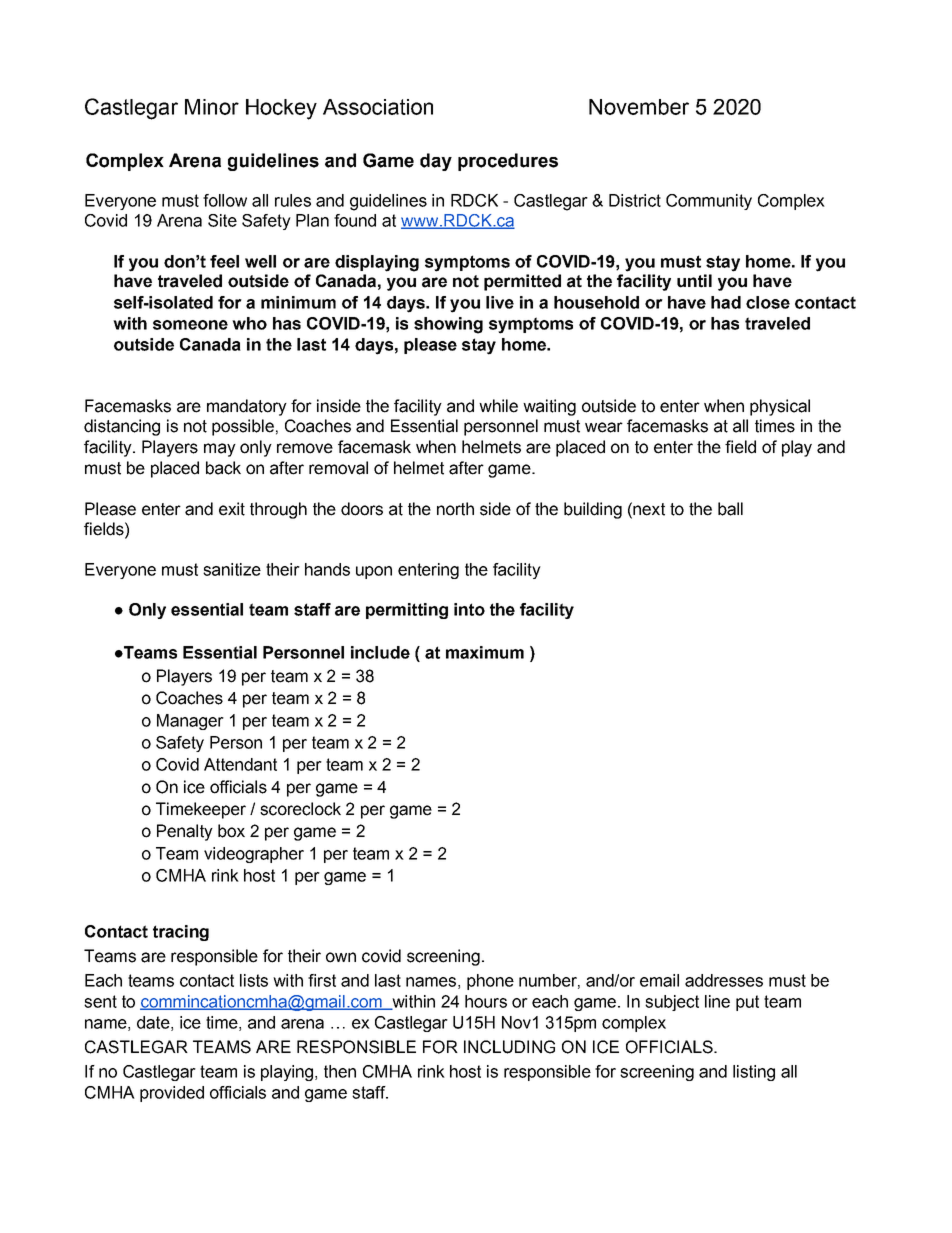 Image resolution: width=952 pixels, height=1233 pixels. I want to click on INCLUDING, so click(509, 1047).
